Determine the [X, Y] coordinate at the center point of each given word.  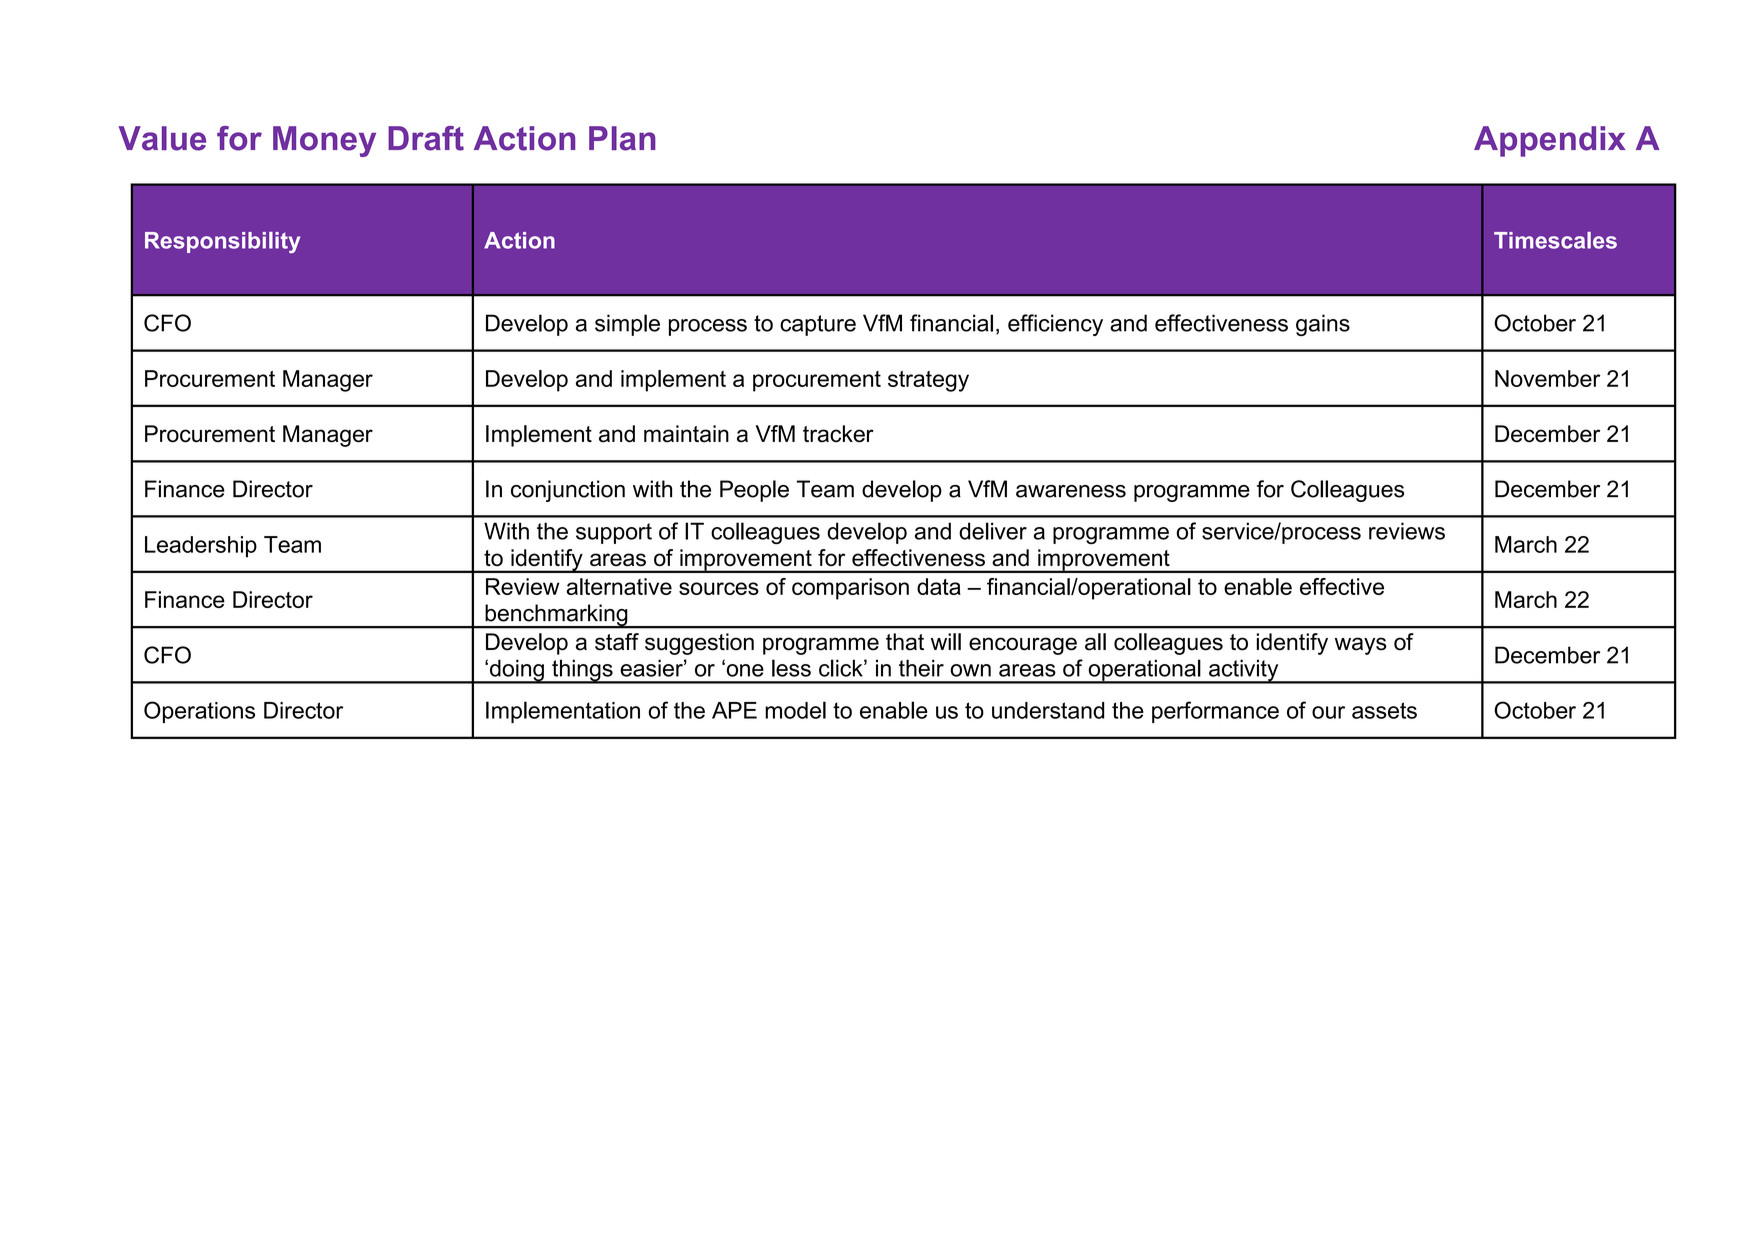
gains [1323, 325]
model [795, 710]
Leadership [201, 547]
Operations [199, 712]
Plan [622, 138]
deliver [993, 531]
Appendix [1550, 141]
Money [324, 141]
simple [627, 325]
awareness [1071, 491]
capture [818, 325]
